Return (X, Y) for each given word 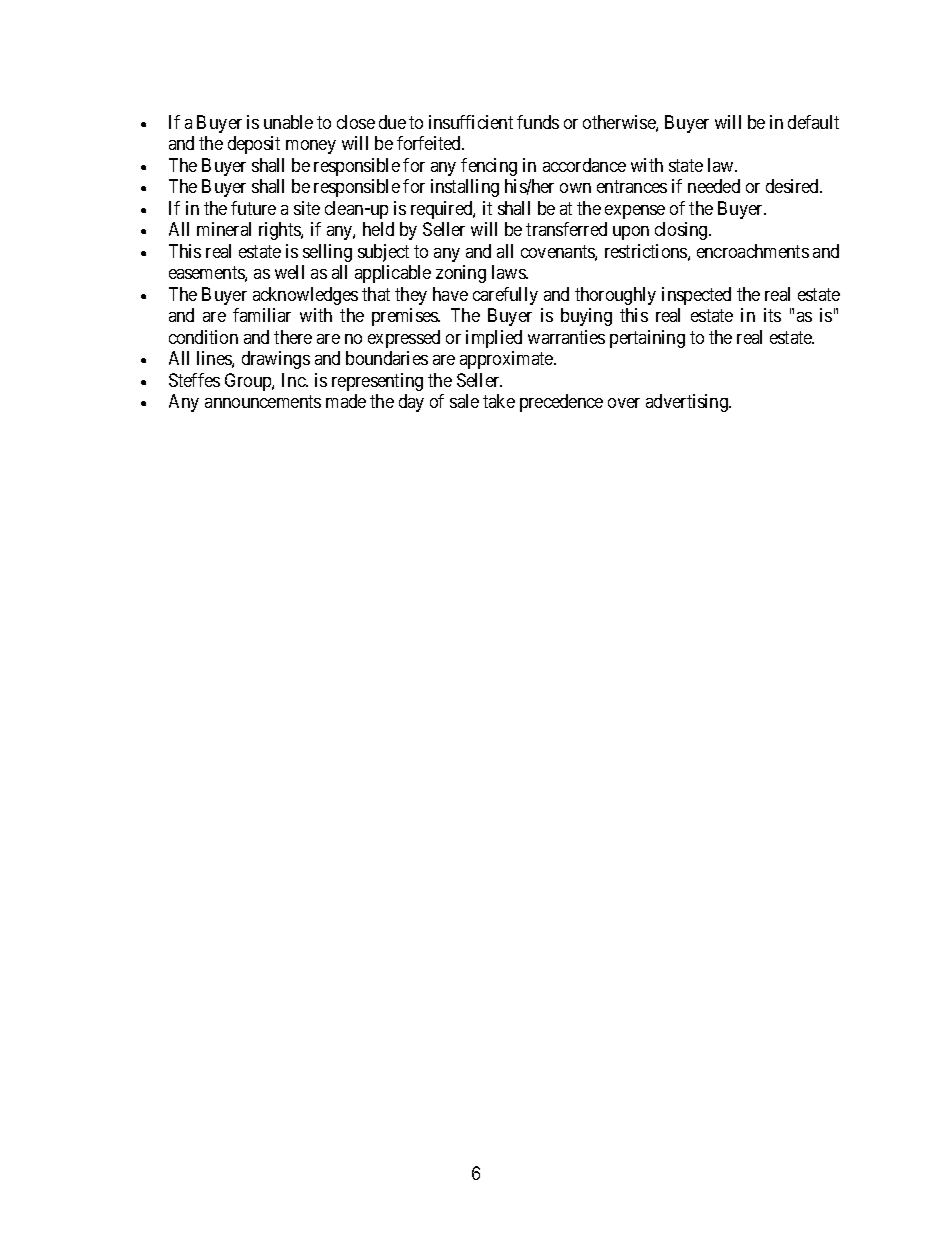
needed (714, 186)
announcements (263, 402)
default (813, 122)
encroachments (753, 251)
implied (494, 339)
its (772, 315)
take (499, 401)
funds (538, 122)
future (253, 208)
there (293, 337)
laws (509, 272)
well (289, 272)
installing (465, 188)
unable (288, 122)
